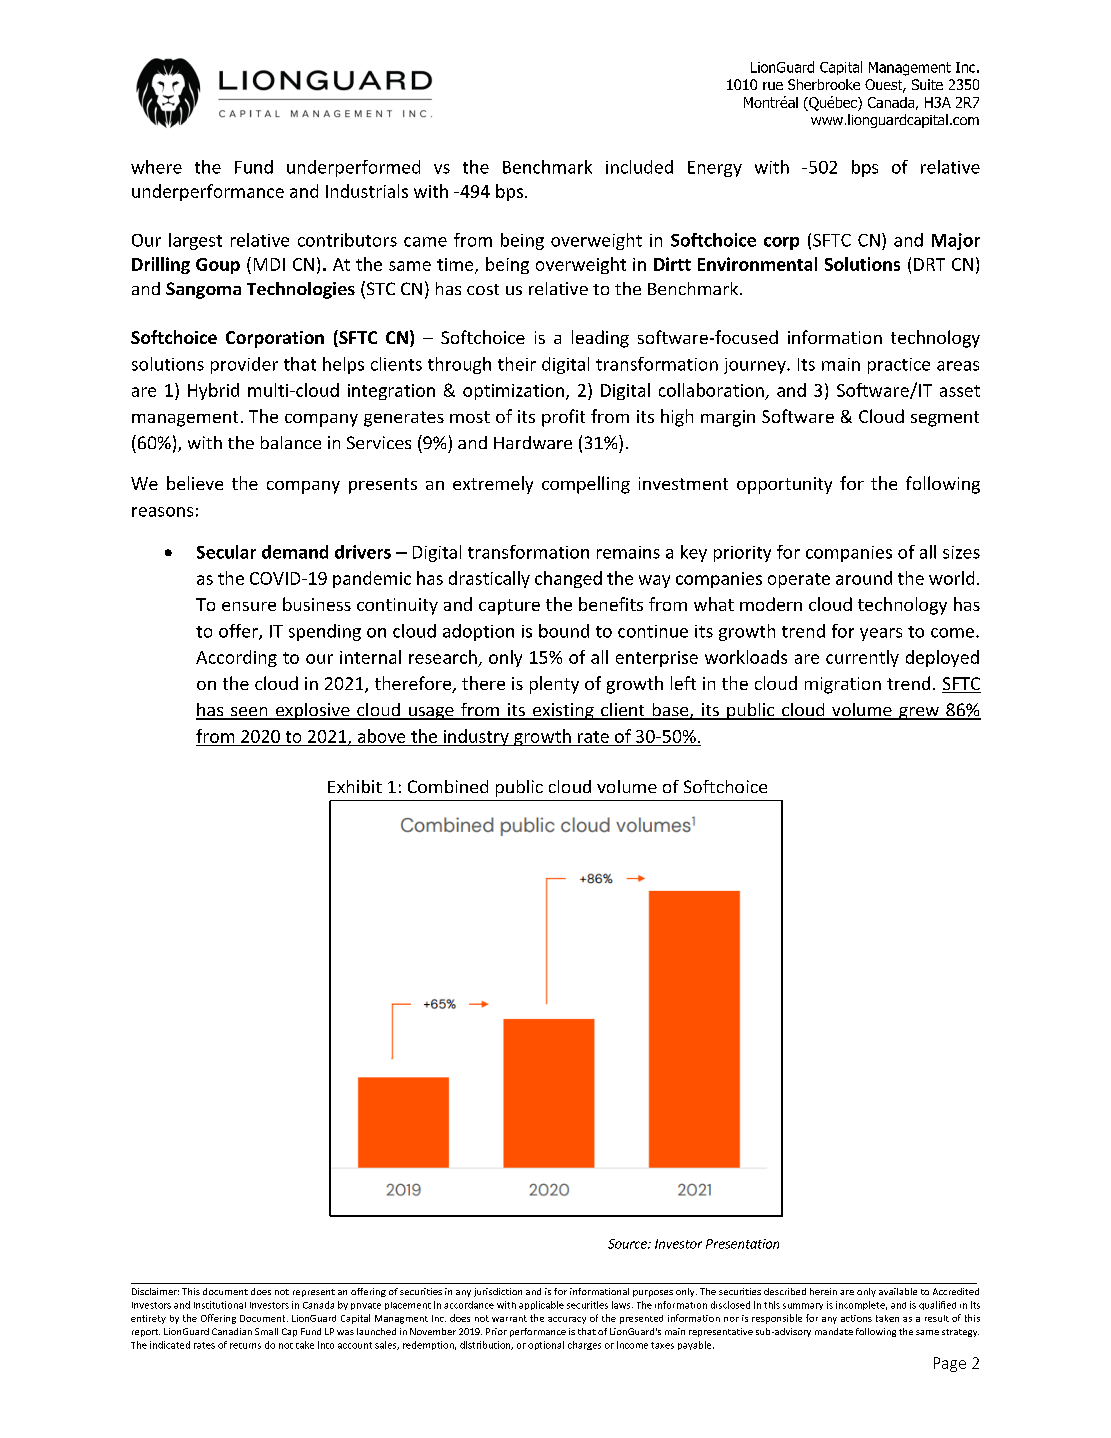  Describe the element at coordinates (843, 685) in the screenshot. I see `migration` at that location.
